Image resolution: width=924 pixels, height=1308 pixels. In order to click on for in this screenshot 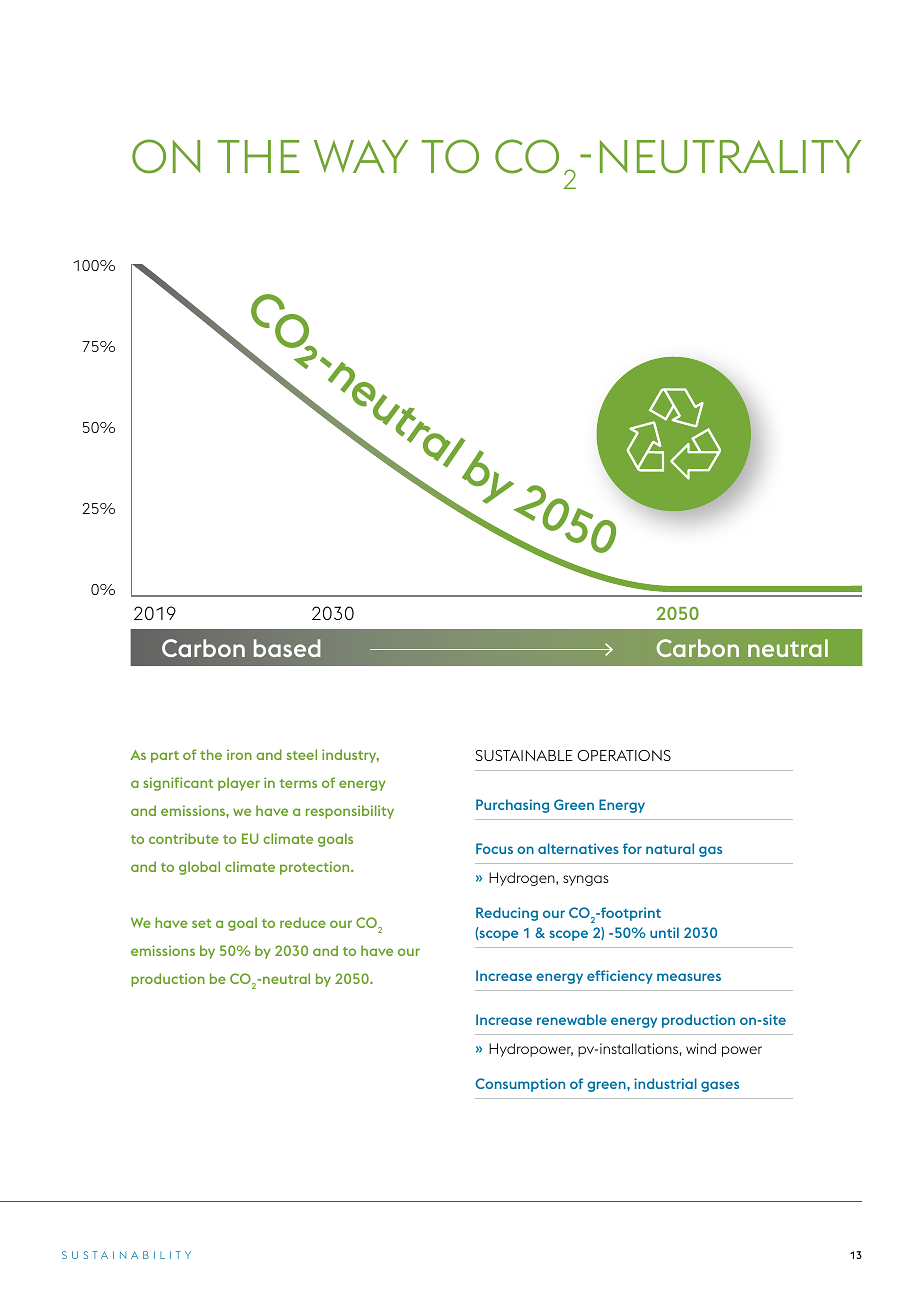, I will do `click(632, 848)`.
